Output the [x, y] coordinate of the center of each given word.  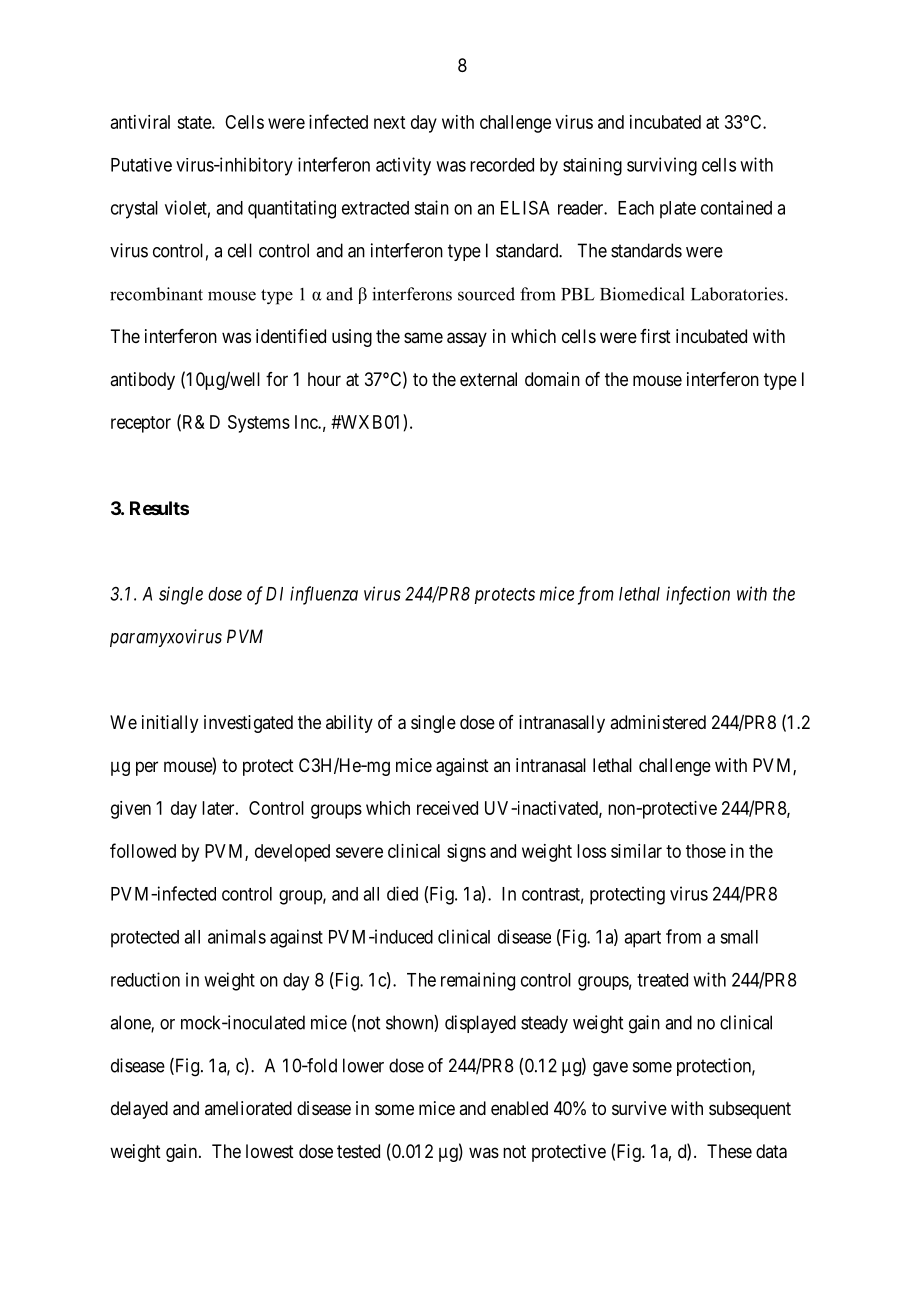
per [147, 768]
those [706, 851]
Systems [259, 424]
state [195, 122]
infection [698, 595]
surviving [662, 166]
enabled [519, 1108]
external [488, 379]
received [447, 808]
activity [403, 166]
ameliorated [248, 1108]
